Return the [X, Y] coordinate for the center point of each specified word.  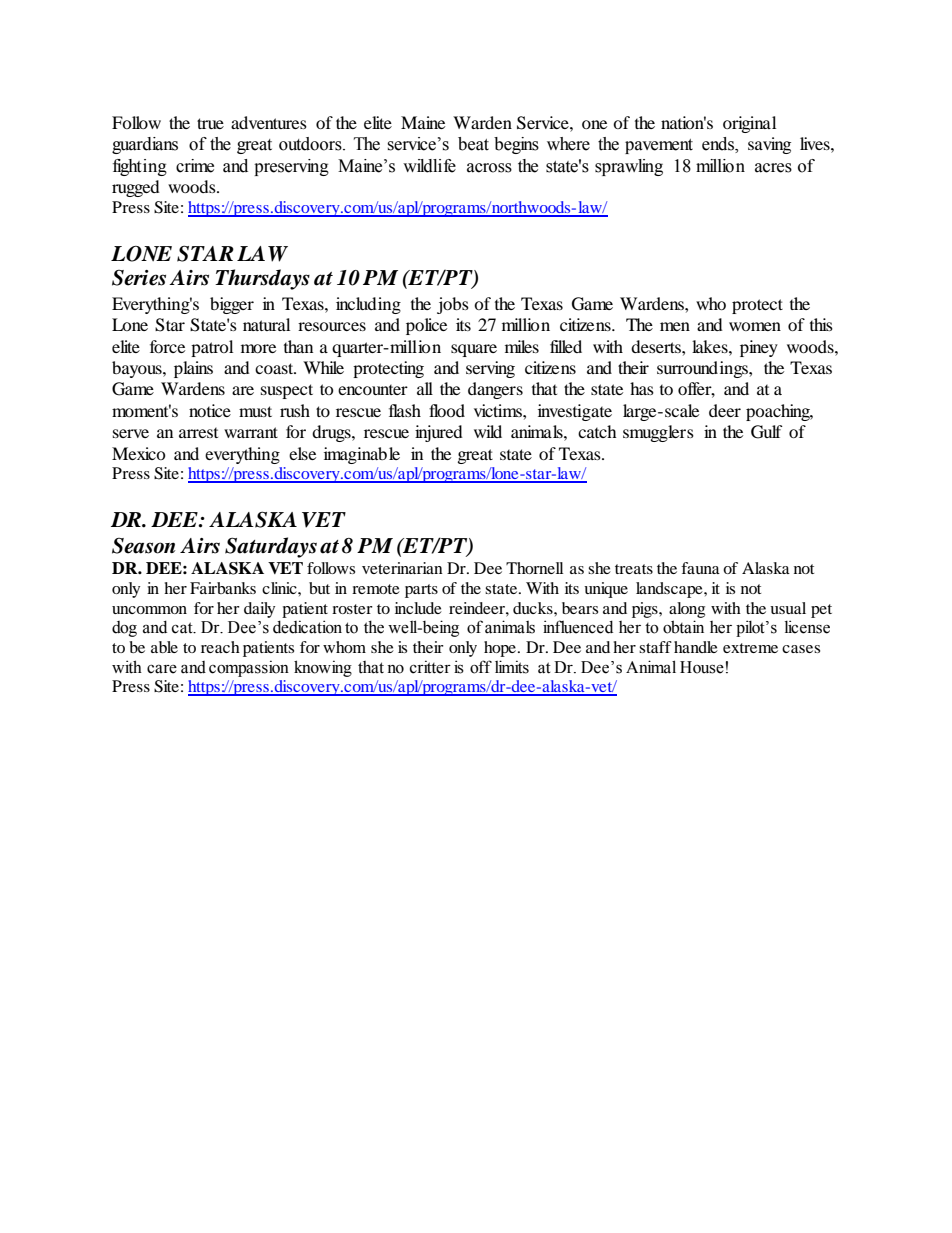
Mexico [139, 453]
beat [473, 144]
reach [220, 647]
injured [439, 433]
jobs [453, 305]
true [210, 123]
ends [719, 144]
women [755, 326]
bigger [232, 305]
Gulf [767, 432]
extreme [750, 648]
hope [501, 649]
